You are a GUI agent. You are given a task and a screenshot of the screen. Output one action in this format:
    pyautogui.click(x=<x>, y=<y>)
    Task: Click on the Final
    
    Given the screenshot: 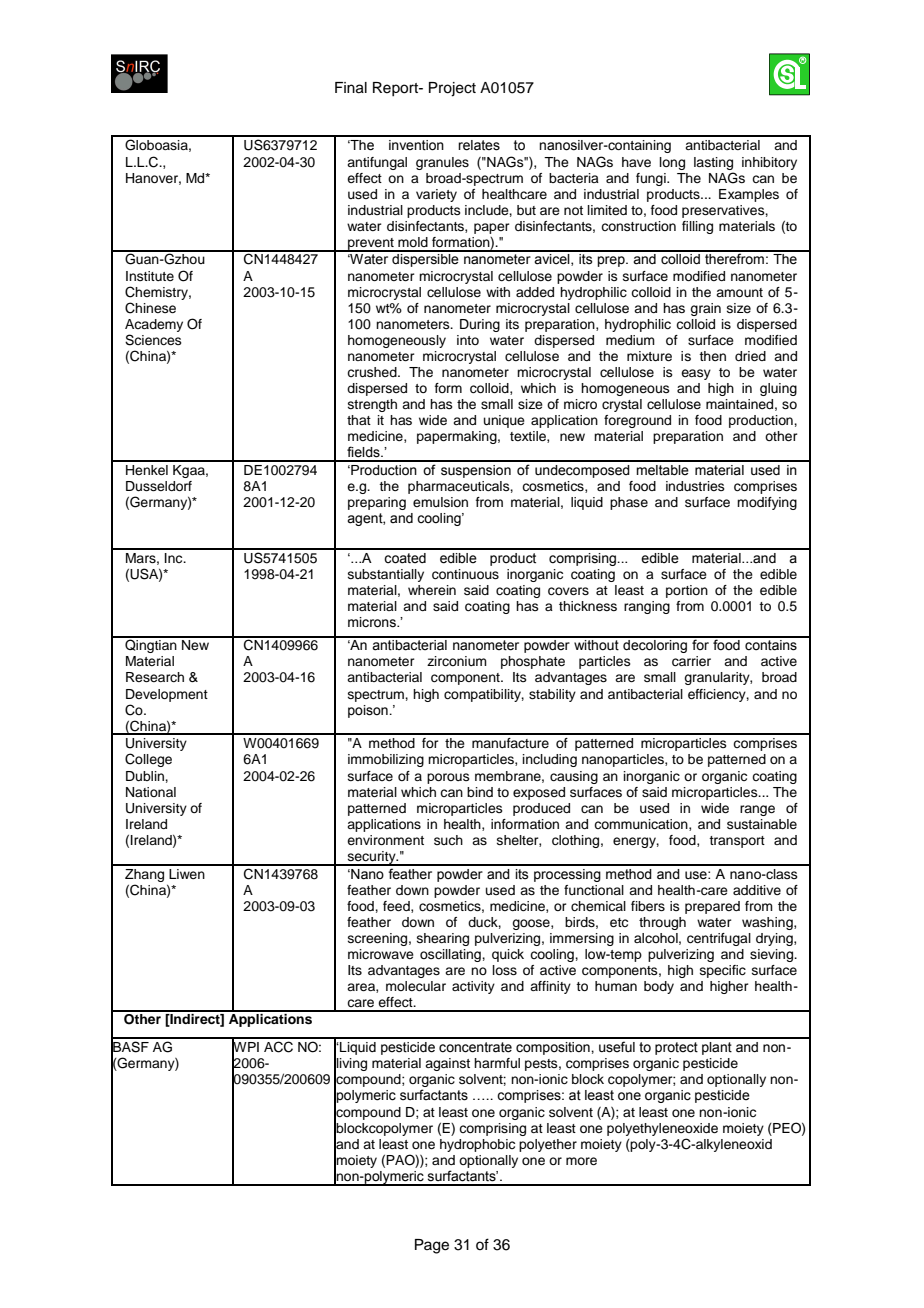 What is the action you would take?
    pyautogui.click(x=351, y=88)
